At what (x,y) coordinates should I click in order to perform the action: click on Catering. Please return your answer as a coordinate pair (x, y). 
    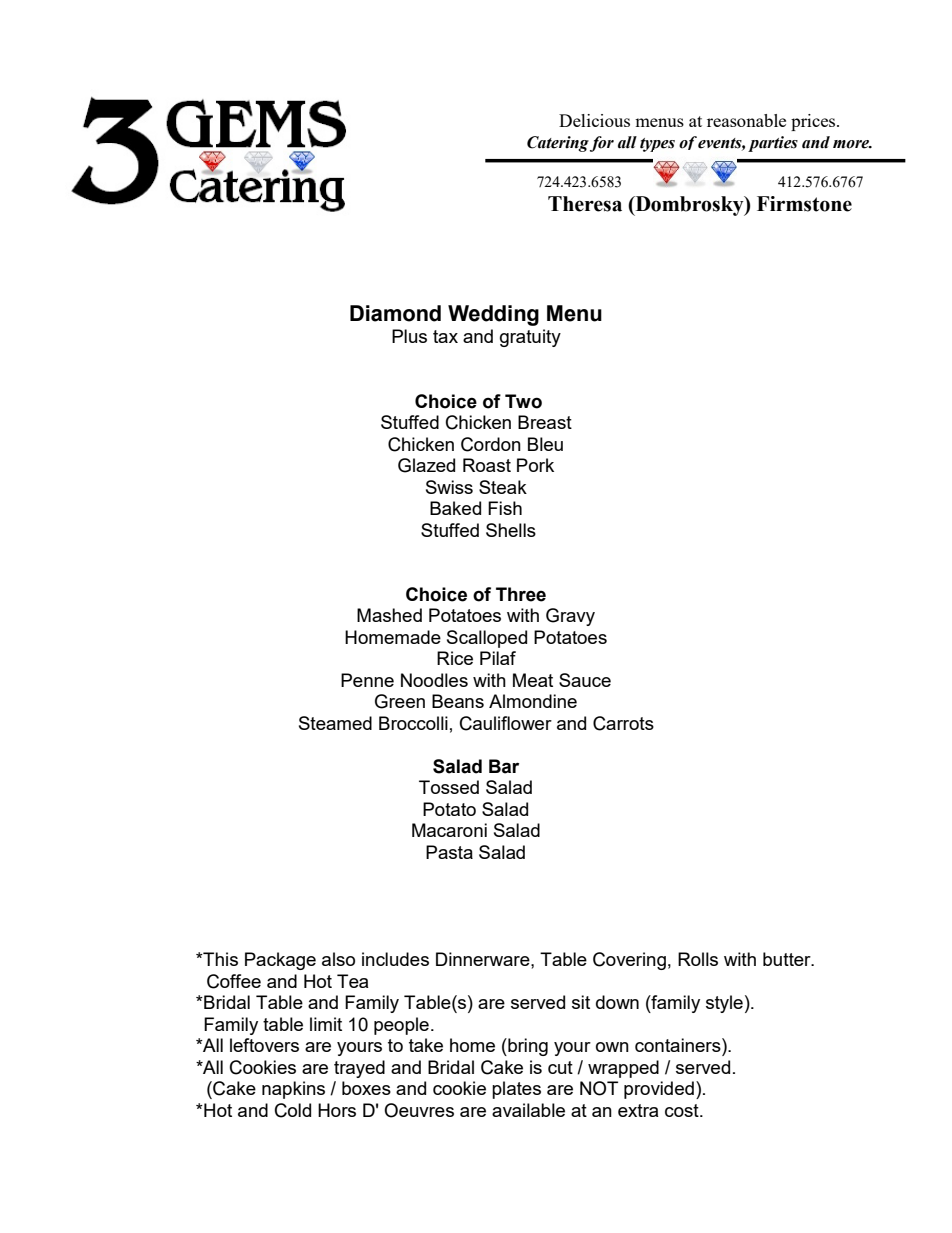
    Looking at the image, I should click on (558, 144).
